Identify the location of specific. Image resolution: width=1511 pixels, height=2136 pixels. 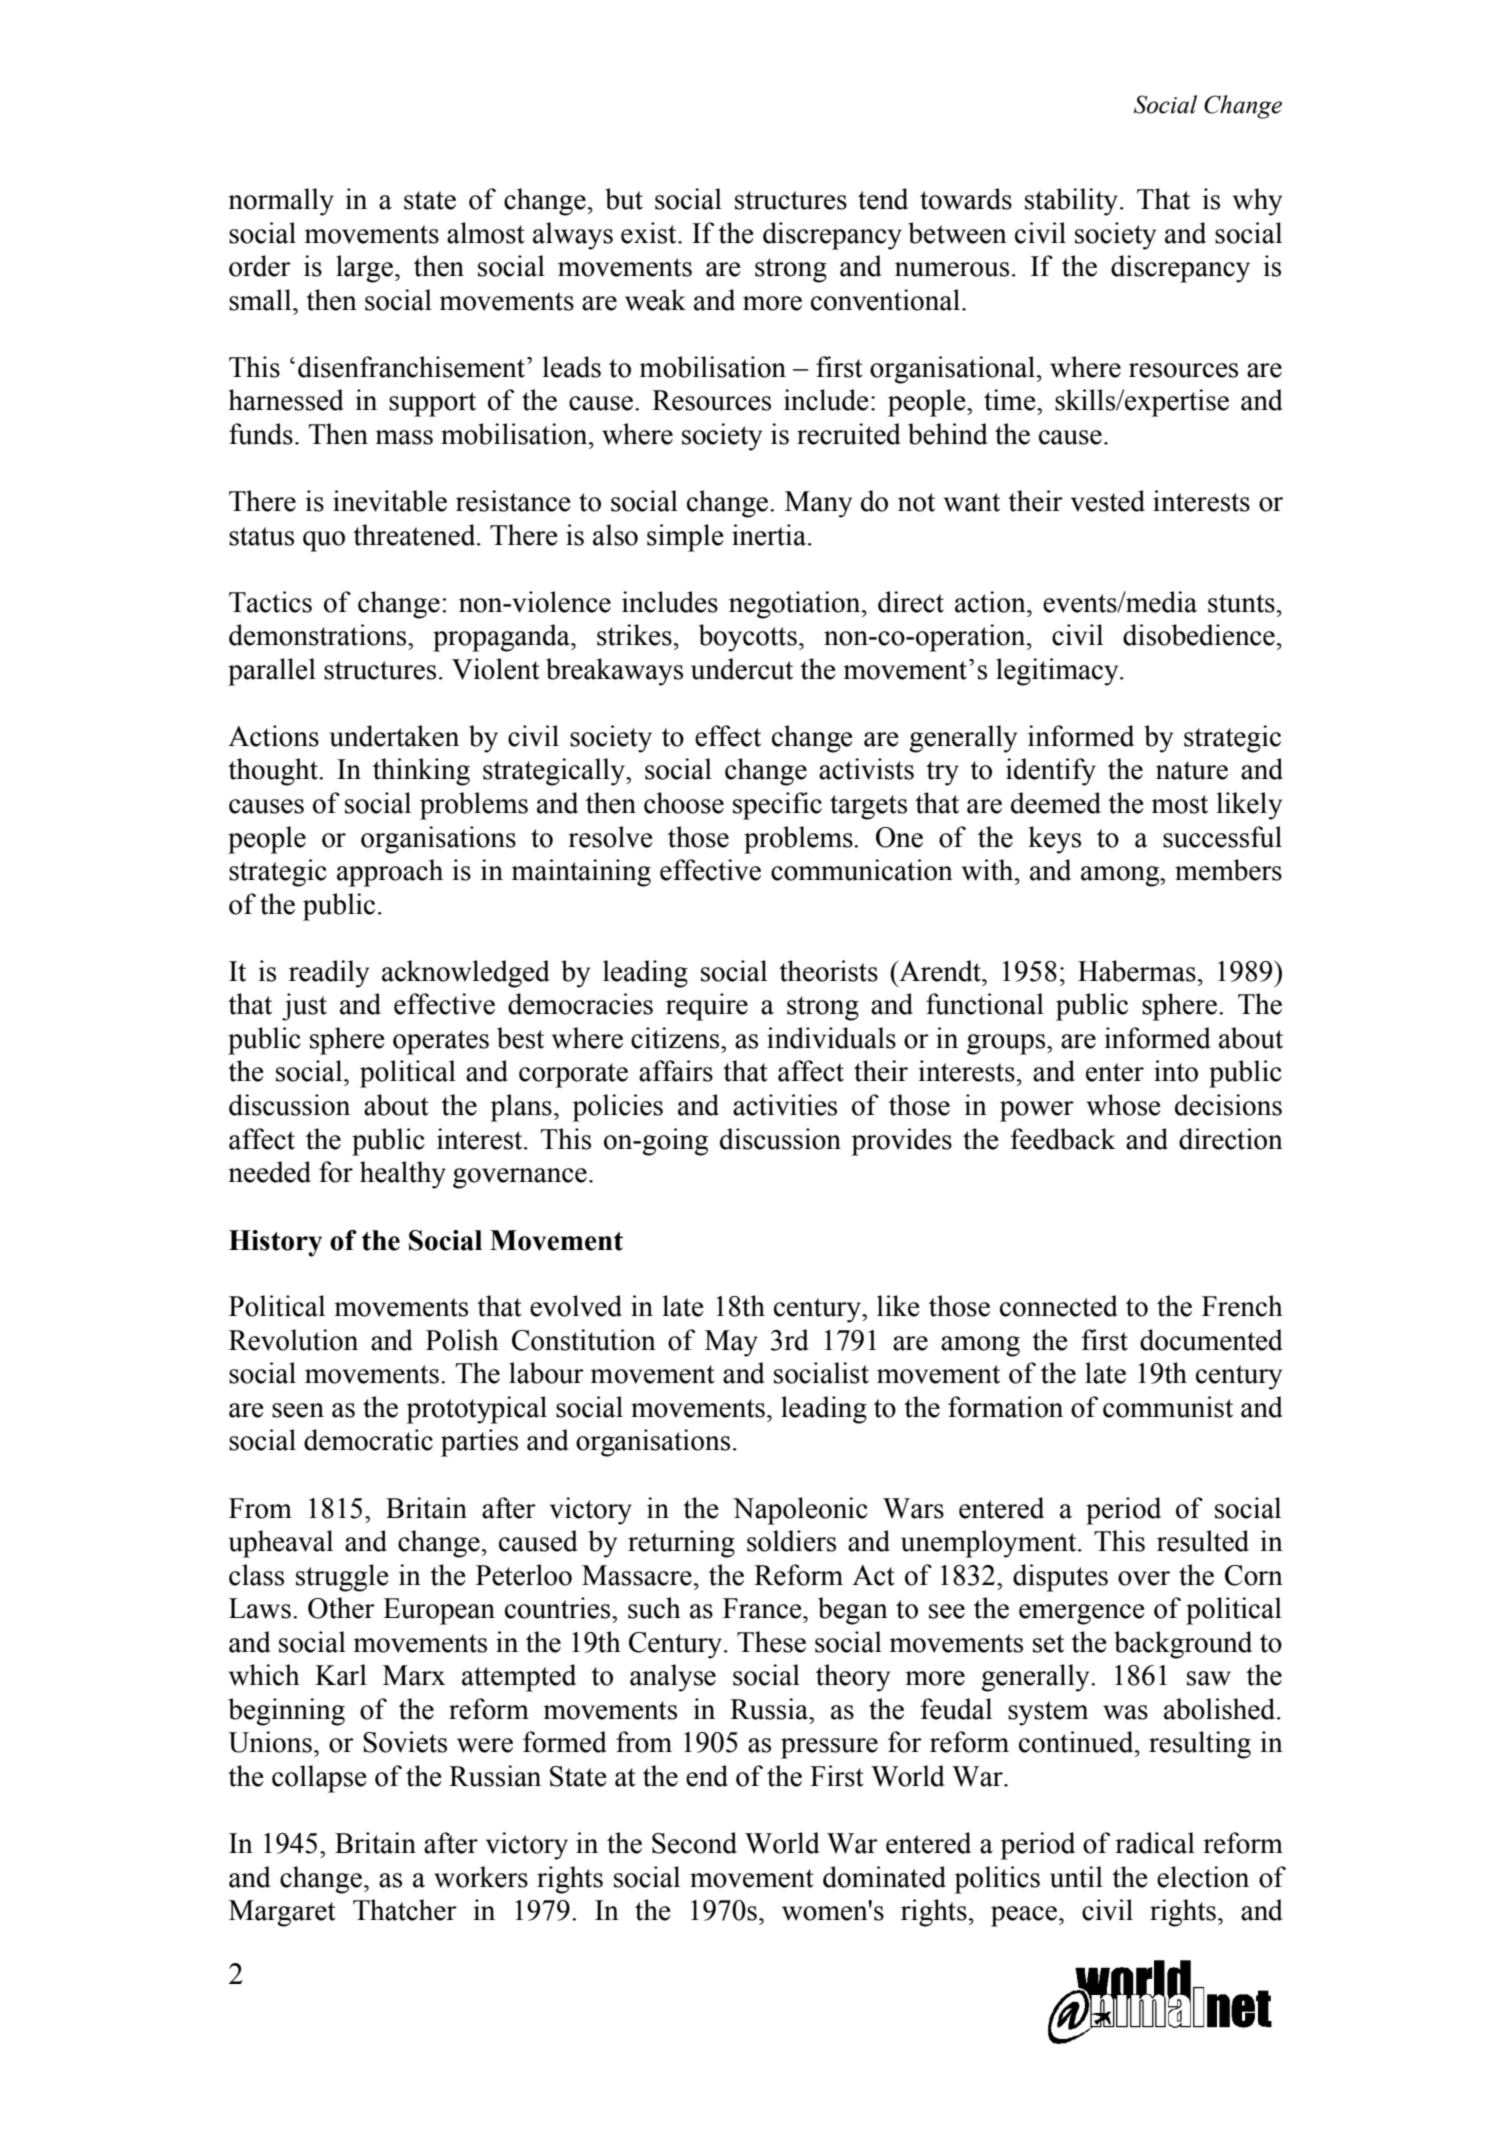
(777, 806).
